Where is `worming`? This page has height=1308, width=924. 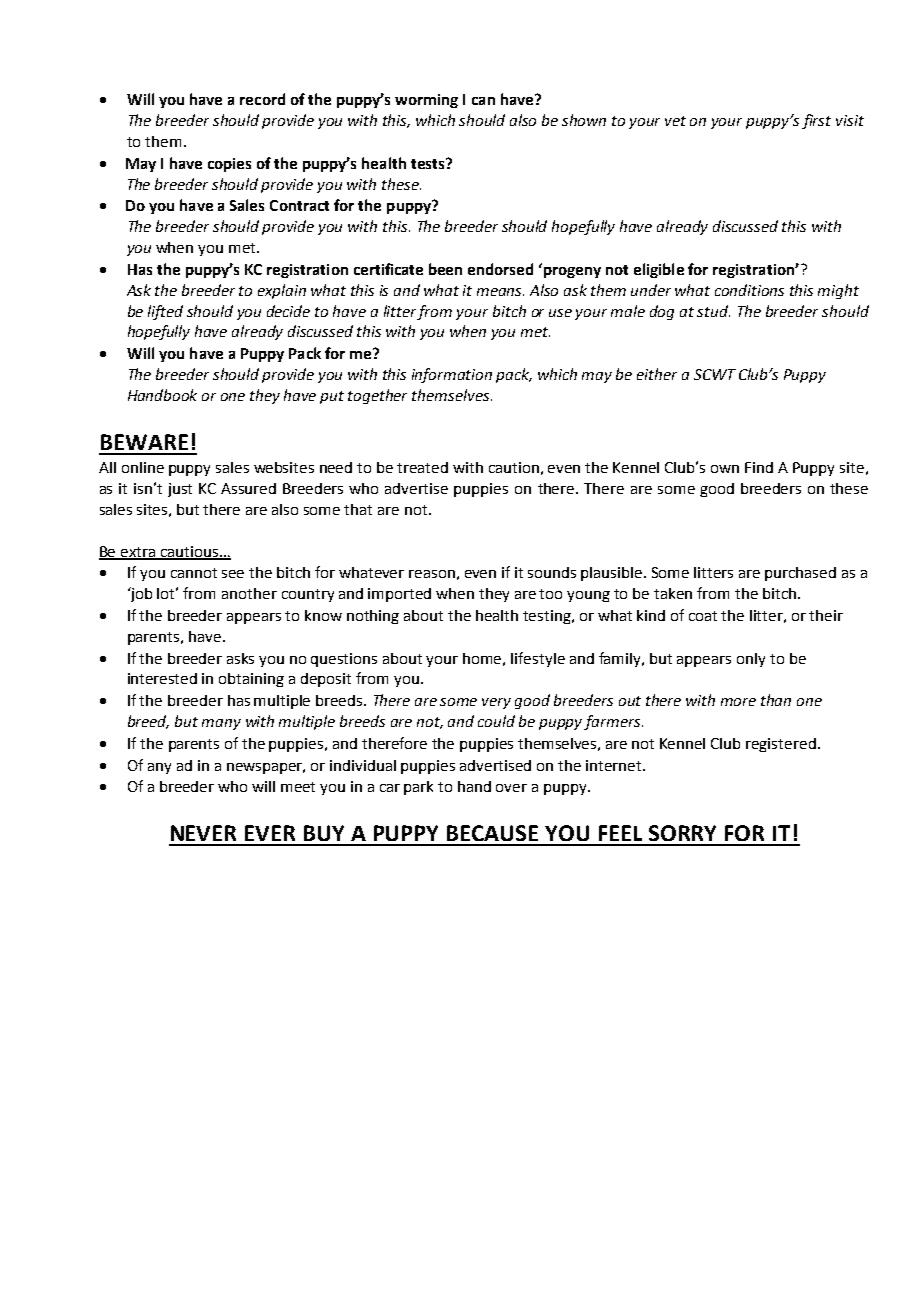
worming is located at coordinates (426, 101).
